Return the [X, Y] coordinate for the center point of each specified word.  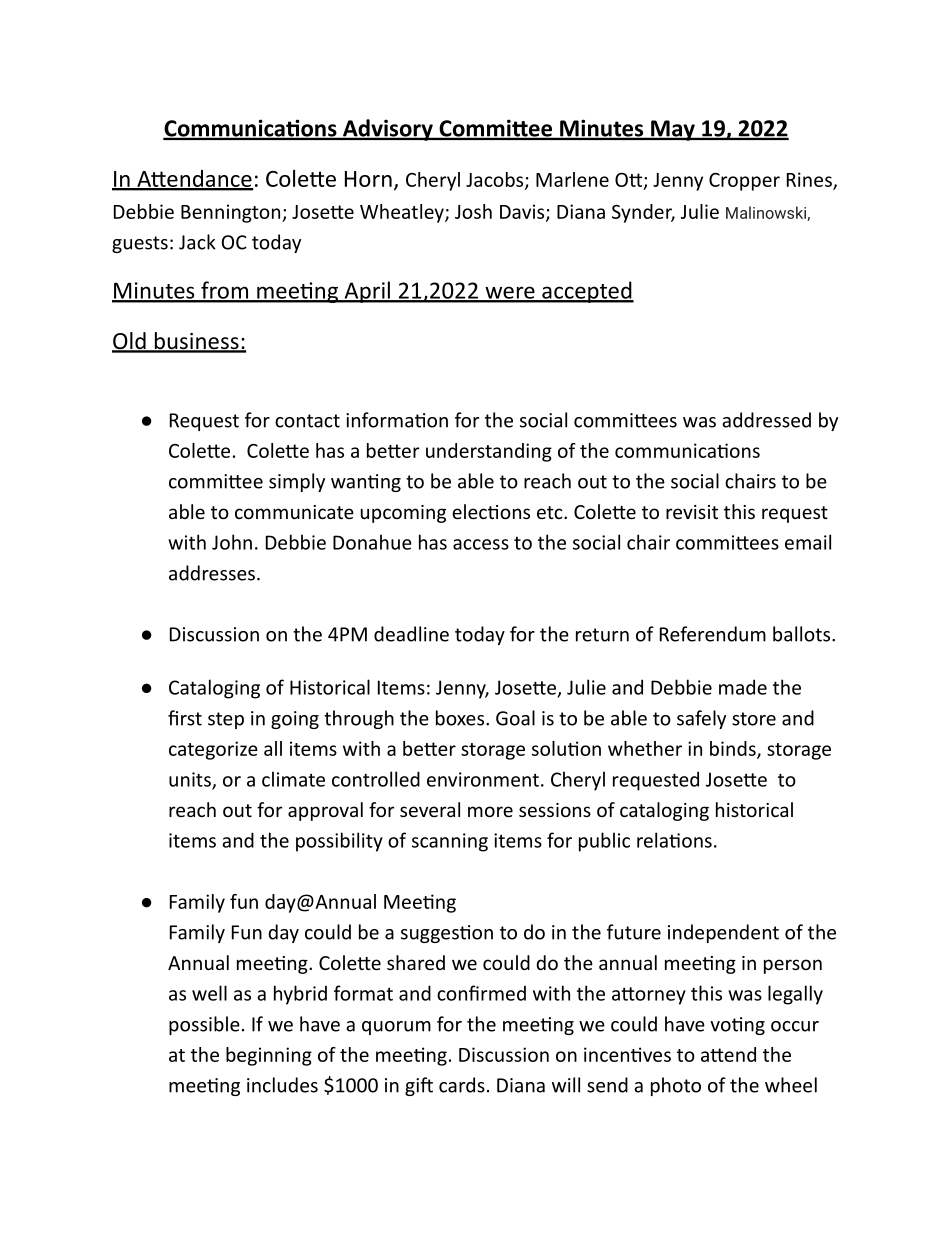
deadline [411, 634]
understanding [489, 452]
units [191, 780]
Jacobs [496, 180]
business [196, 342]
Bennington [232, 213]
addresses [212, 573]
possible [204, 1025]
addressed [766, 420]
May [673, 130]
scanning [450, 842]
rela [653, 840]
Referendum [713, 634]
